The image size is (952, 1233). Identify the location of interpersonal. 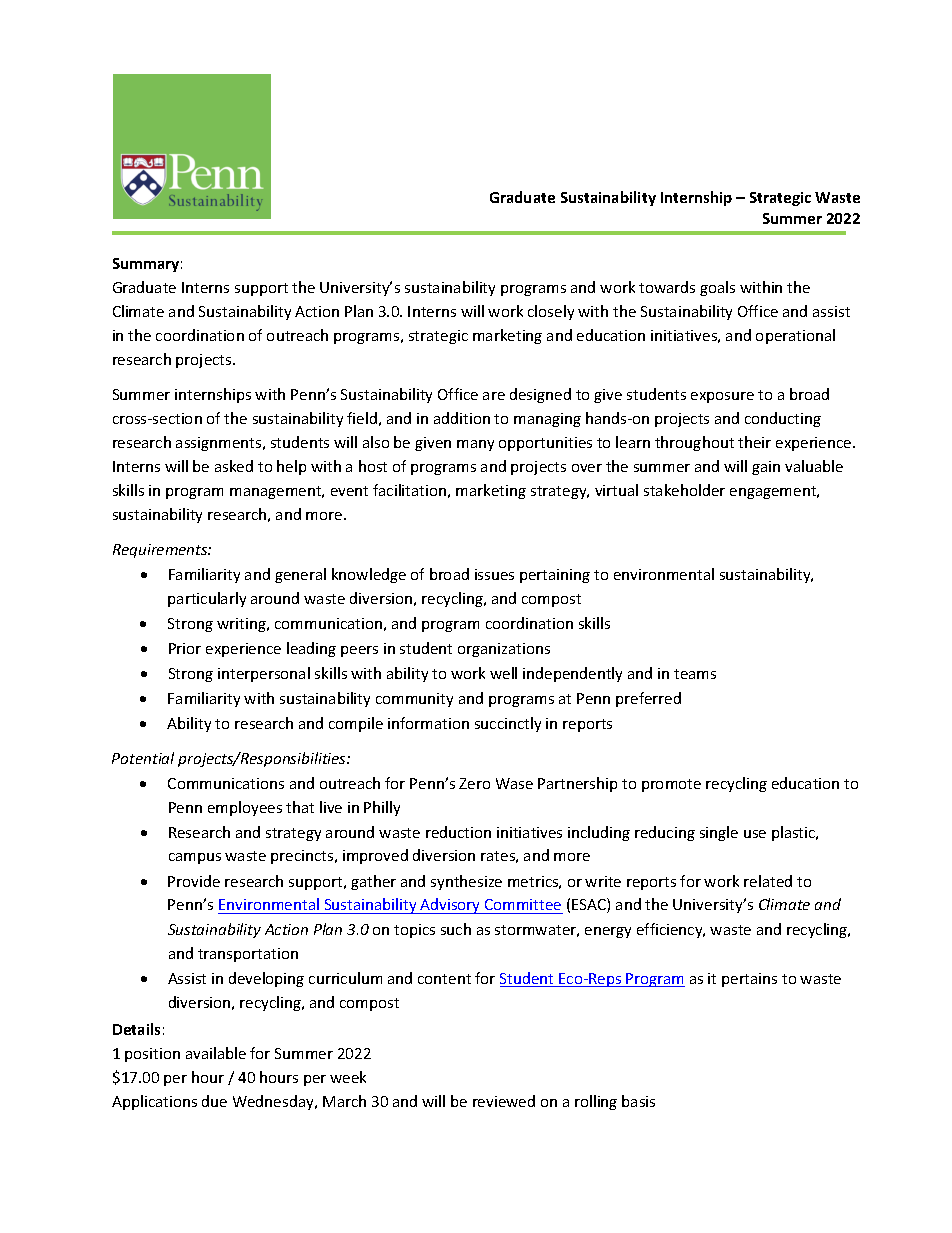
(264, 674).
